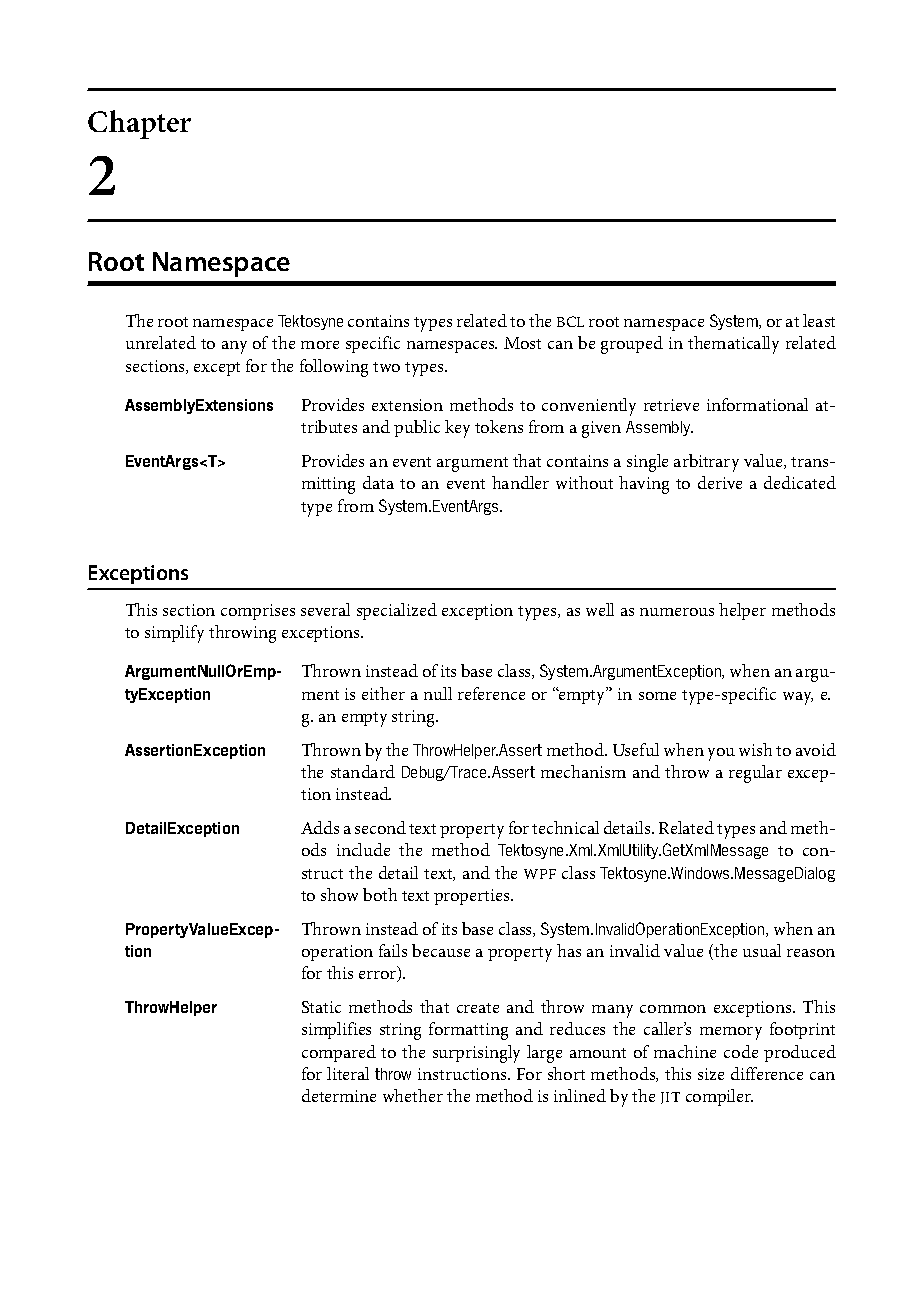  What do you see at coordinates (819, 320) in the page?
I see `least` at bounding box center [819, 320].
